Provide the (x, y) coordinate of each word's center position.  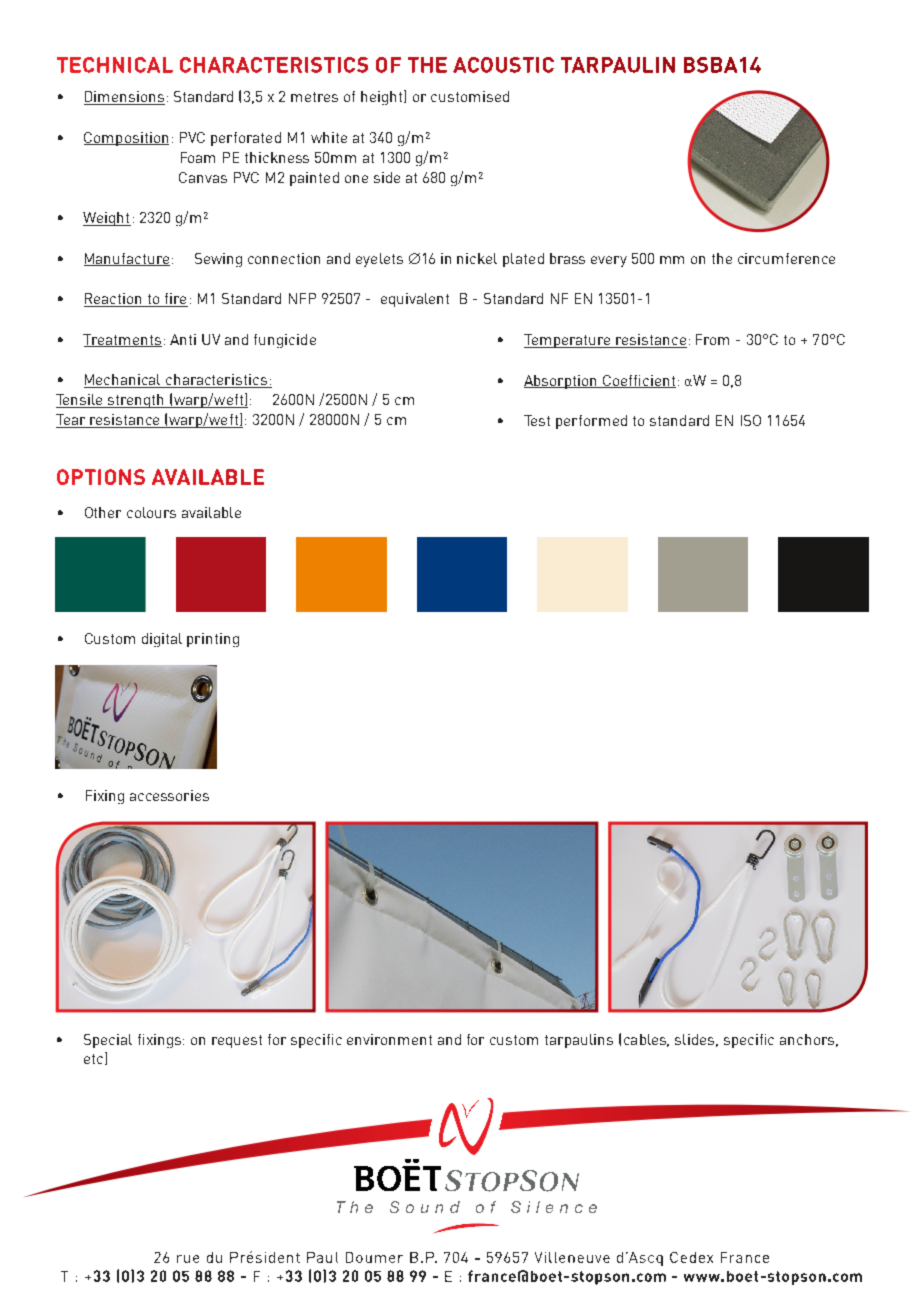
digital (162, 640)
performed (591, 422)
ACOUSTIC (503, 65)
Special (108, 1041)
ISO (751, 420)
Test (537, 420)
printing (213, 640)
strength (136, 401)
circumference (786, 258)
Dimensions (124, 98)
